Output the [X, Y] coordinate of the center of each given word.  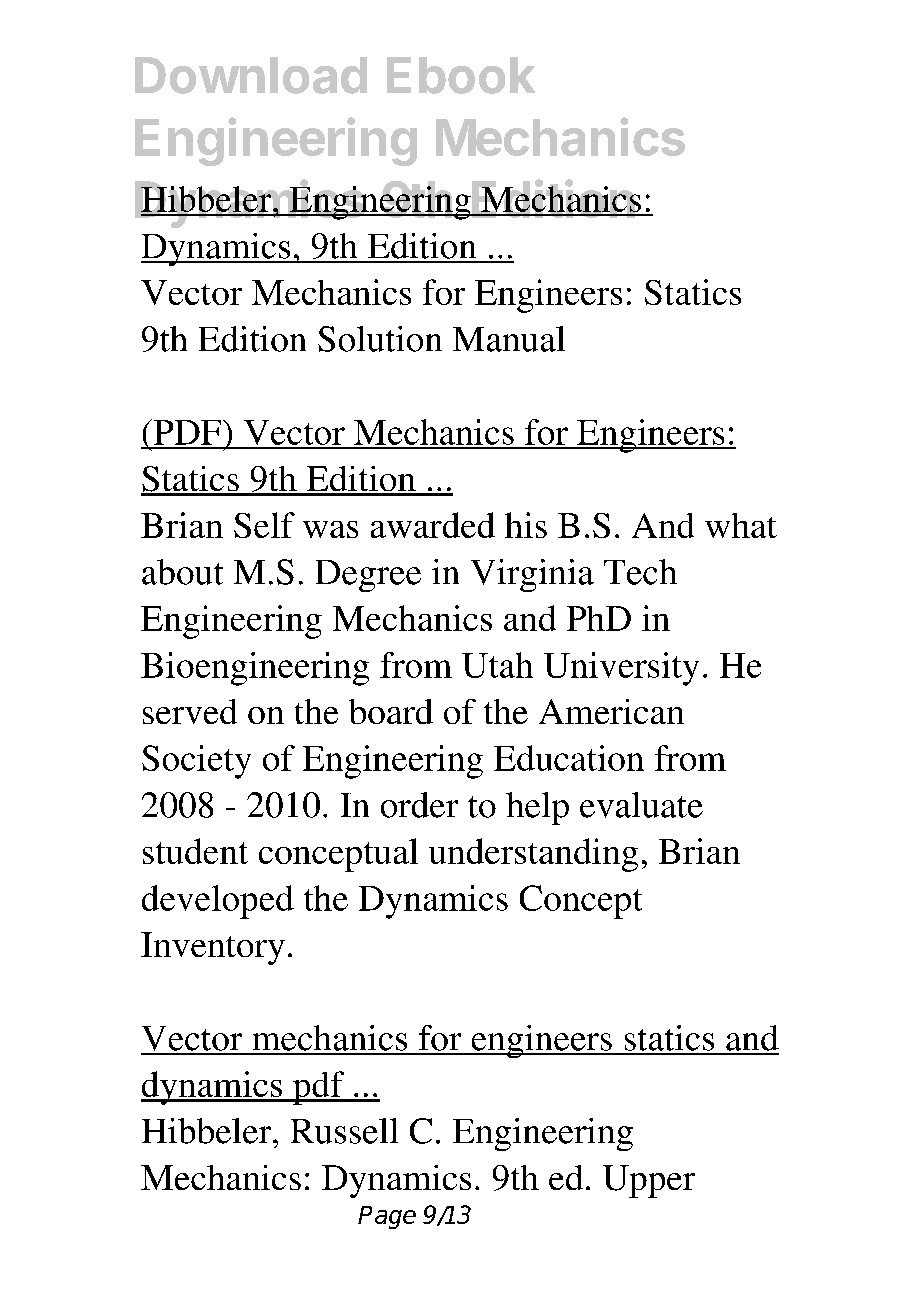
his [526, 525]
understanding [533, 855]
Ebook [461, 75]
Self [264, 525]
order [419, 805]
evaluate [641, 805]
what [741, 525]
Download [251, 75]
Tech [640, 572]
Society [196, 762]
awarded [433, 525]
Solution [380, 339]
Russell [344, 1131]
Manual [509, 339]
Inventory [213, 948]
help [537, 808]
